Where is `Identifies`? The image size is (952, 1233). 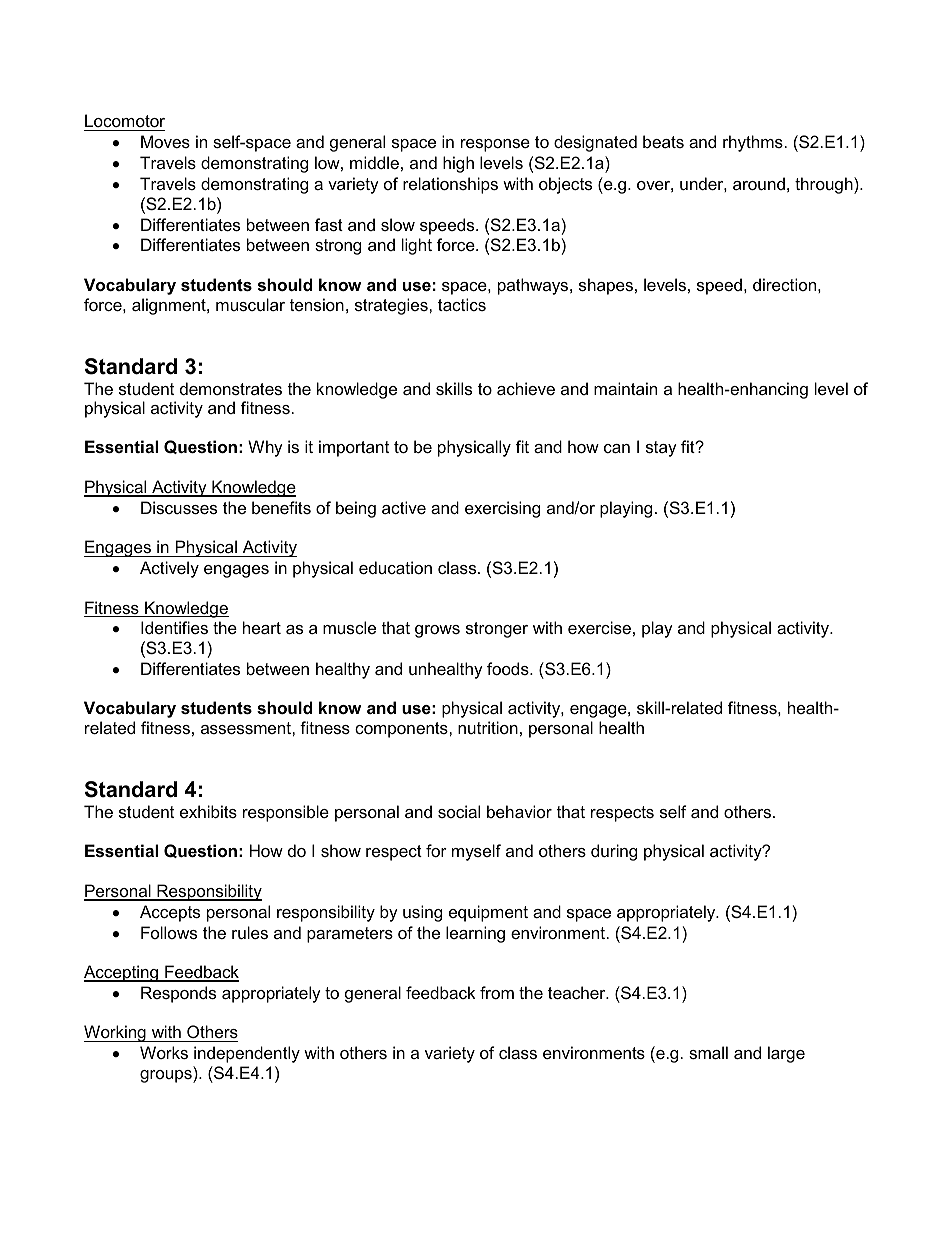 Identifies is located at coordinates (174, 627).
